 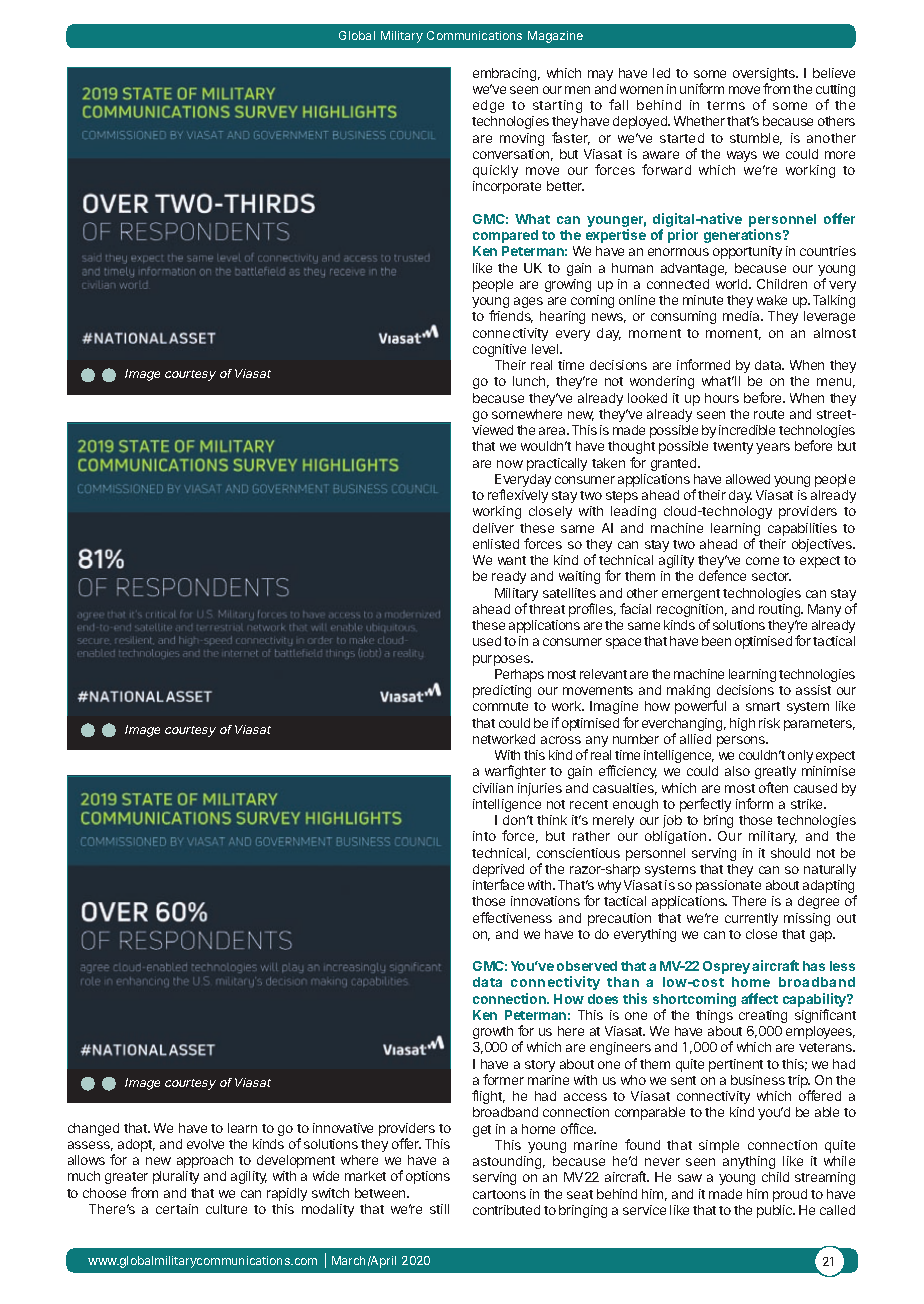 What do you see at coordinates (93, 1129) in the page?
I see `changed` at bounding box center [93, 1129].
